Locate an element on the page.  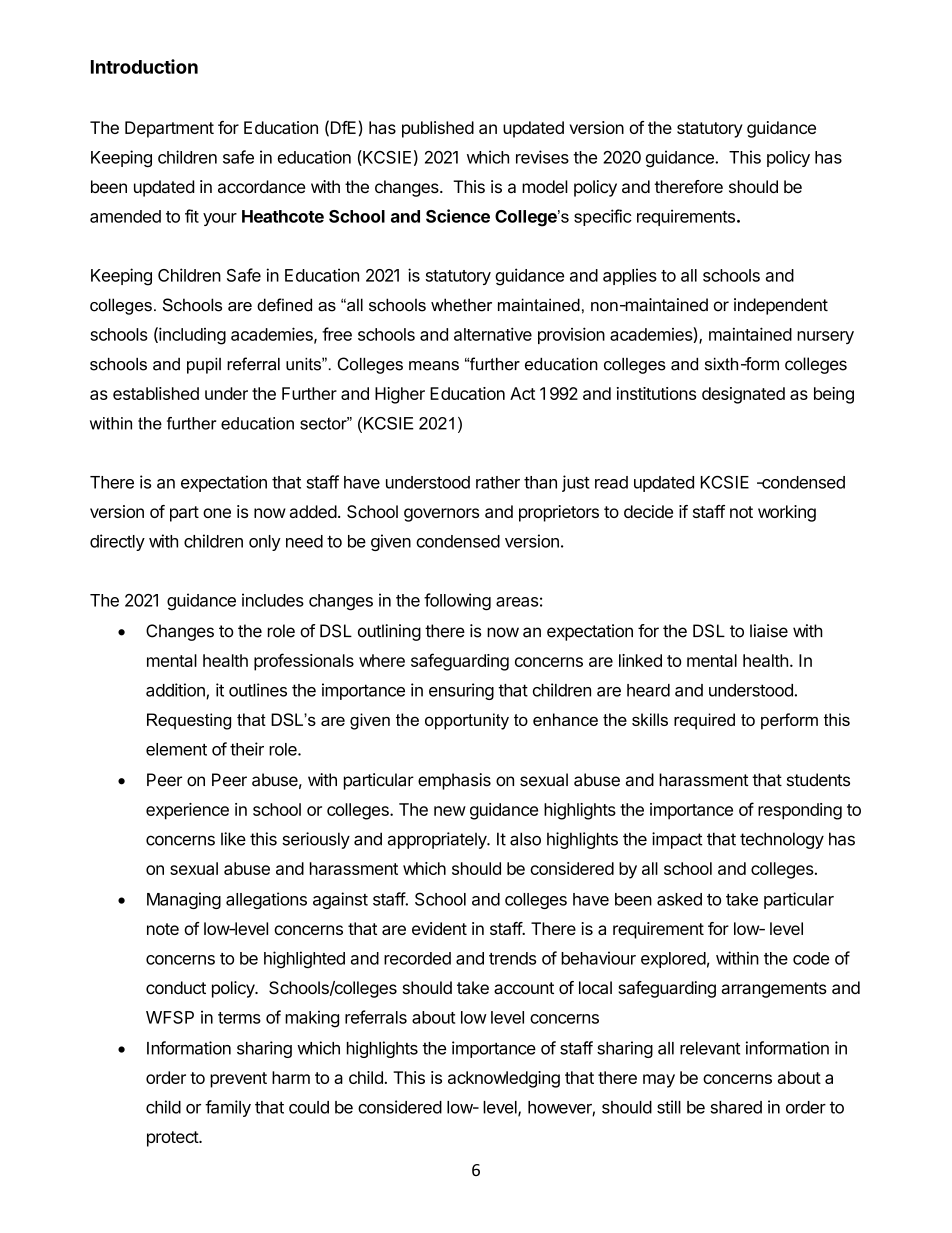
Requesting is located at coordinates (189, 721).
